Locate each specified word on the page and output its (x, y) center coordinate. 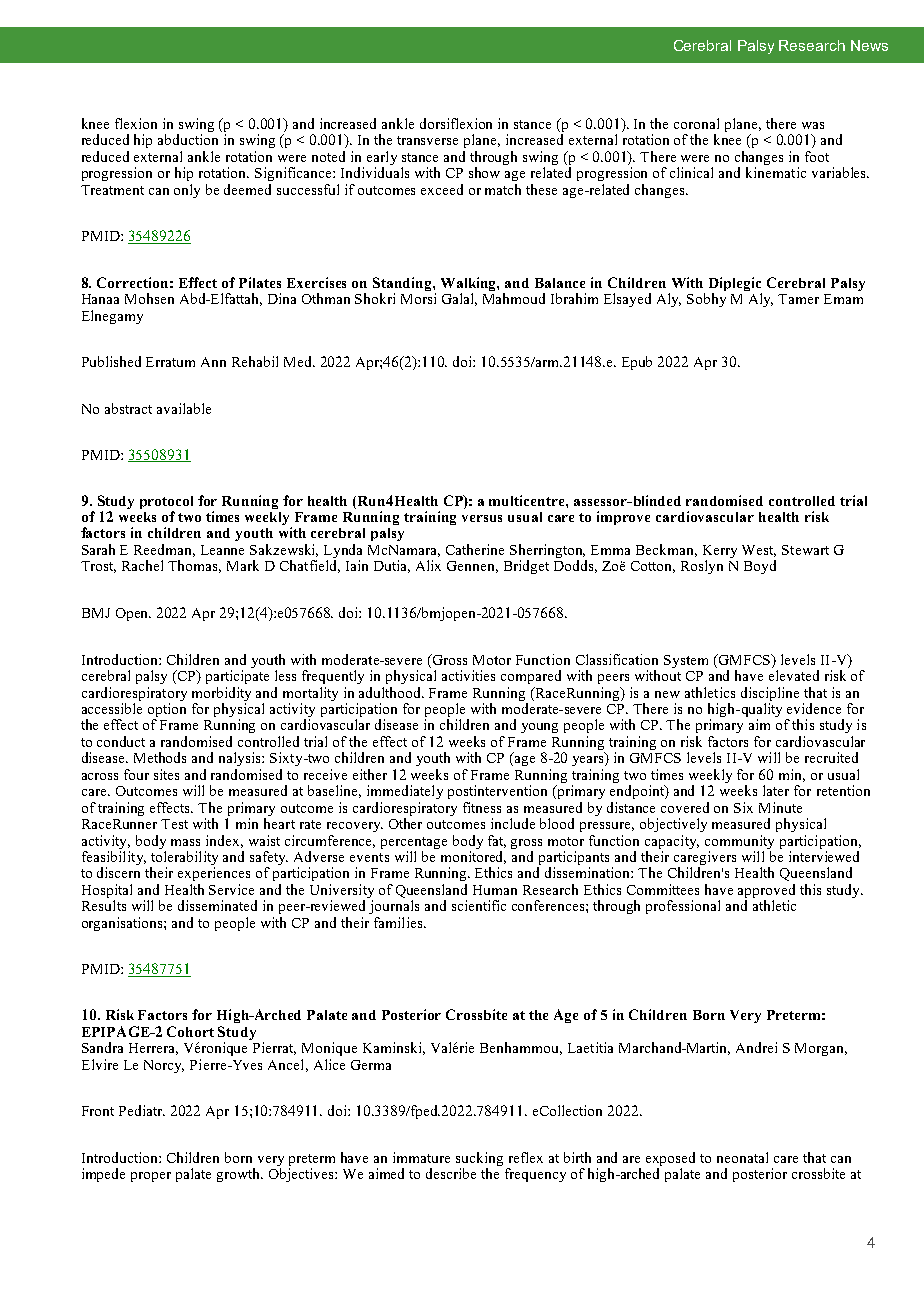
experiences (214, 874)
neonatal (742, 1157)
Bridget (526, 567)
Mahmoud (514, 298)
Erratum (170, 362)
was (813, 125)
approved (766, 892)
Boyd (760, 567)
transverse (427, 140)
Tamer (798, 299)
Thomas (194, 566)
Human (495, 890)
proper (151, 1177)
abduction (188, 139)
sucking (479, 1160)
